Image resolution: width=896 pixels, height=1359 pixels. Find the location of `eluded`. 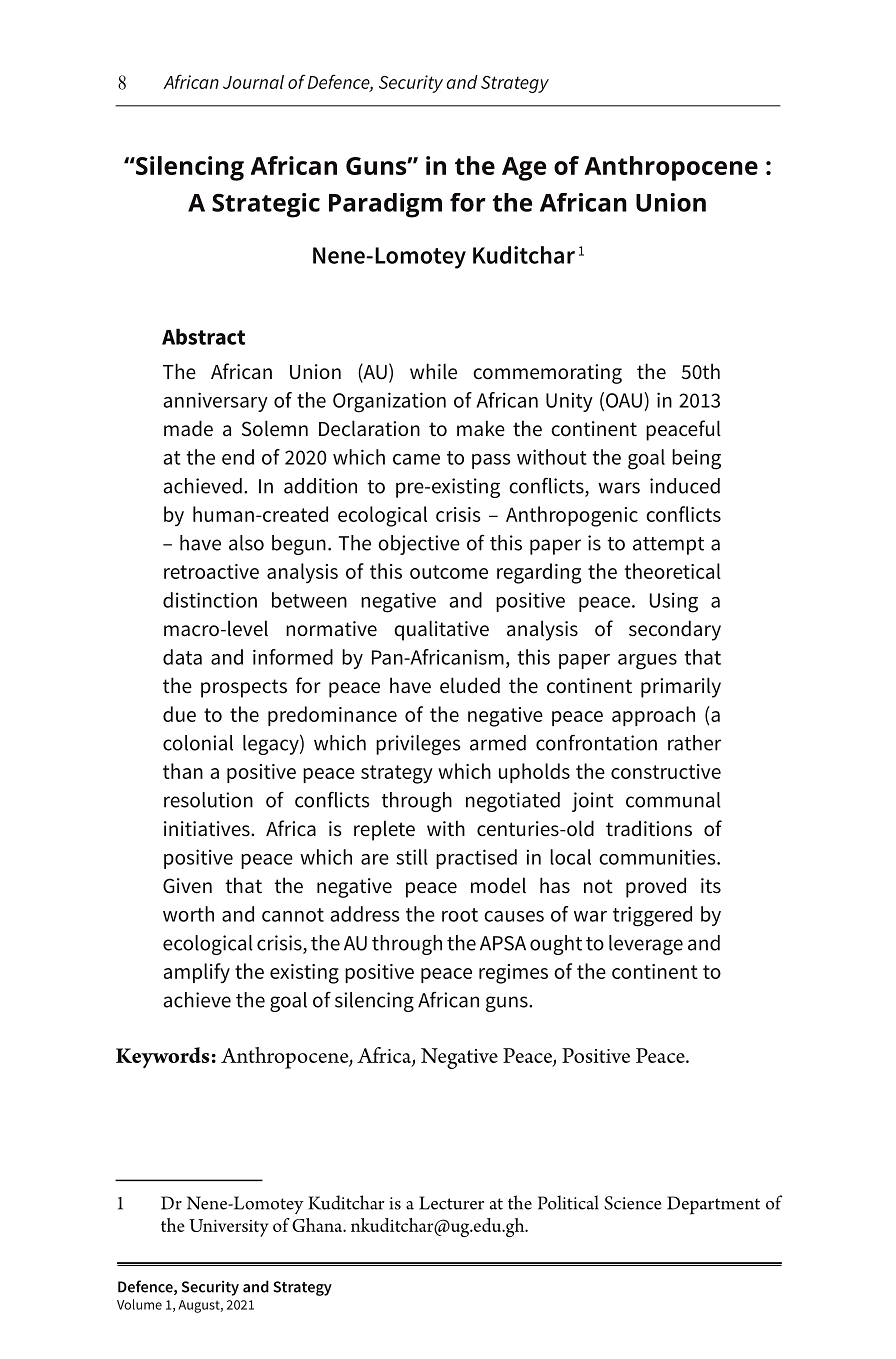

eluded is located at coordinates (470, 685).
